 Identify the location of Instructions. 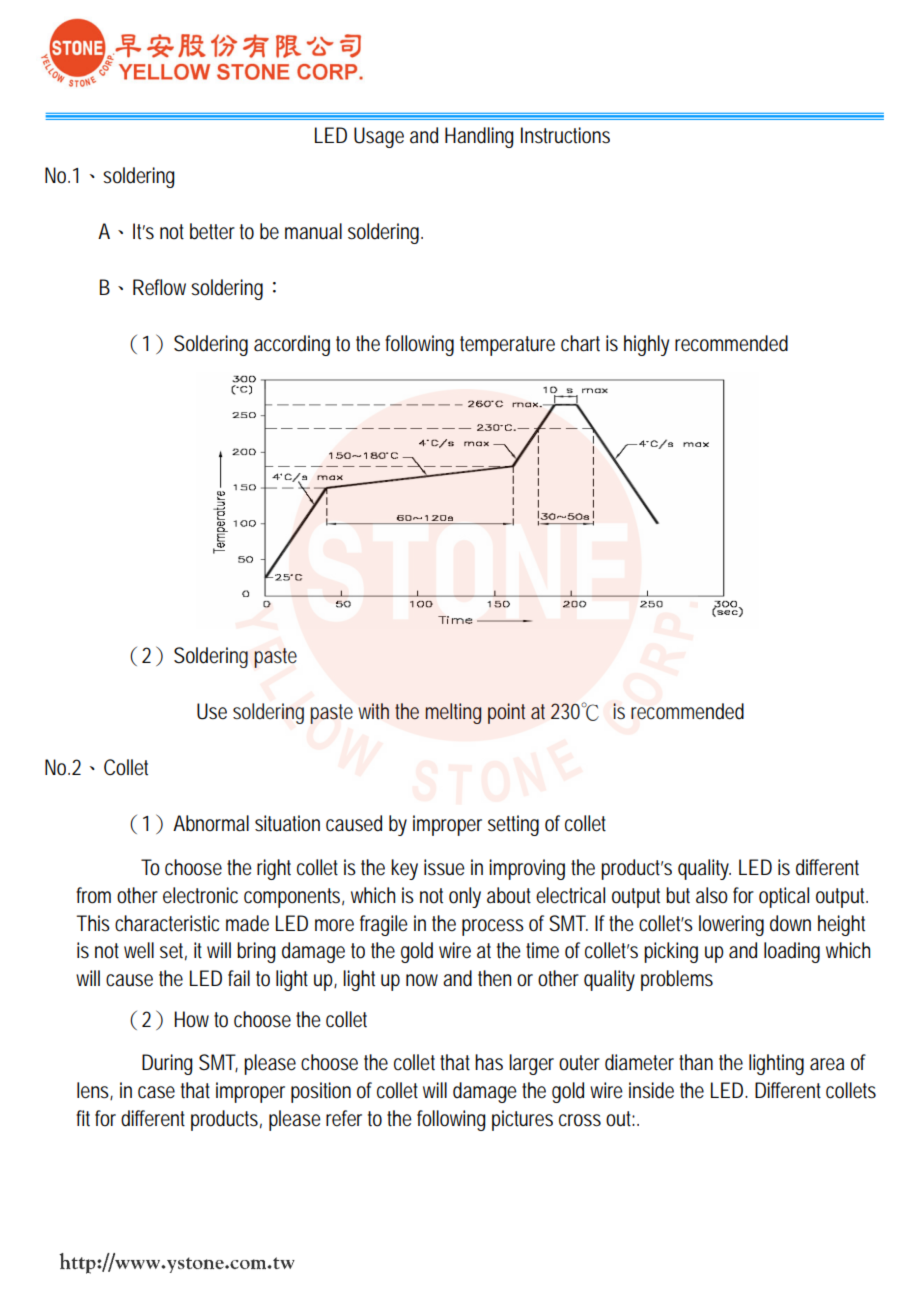
(565, 135).
